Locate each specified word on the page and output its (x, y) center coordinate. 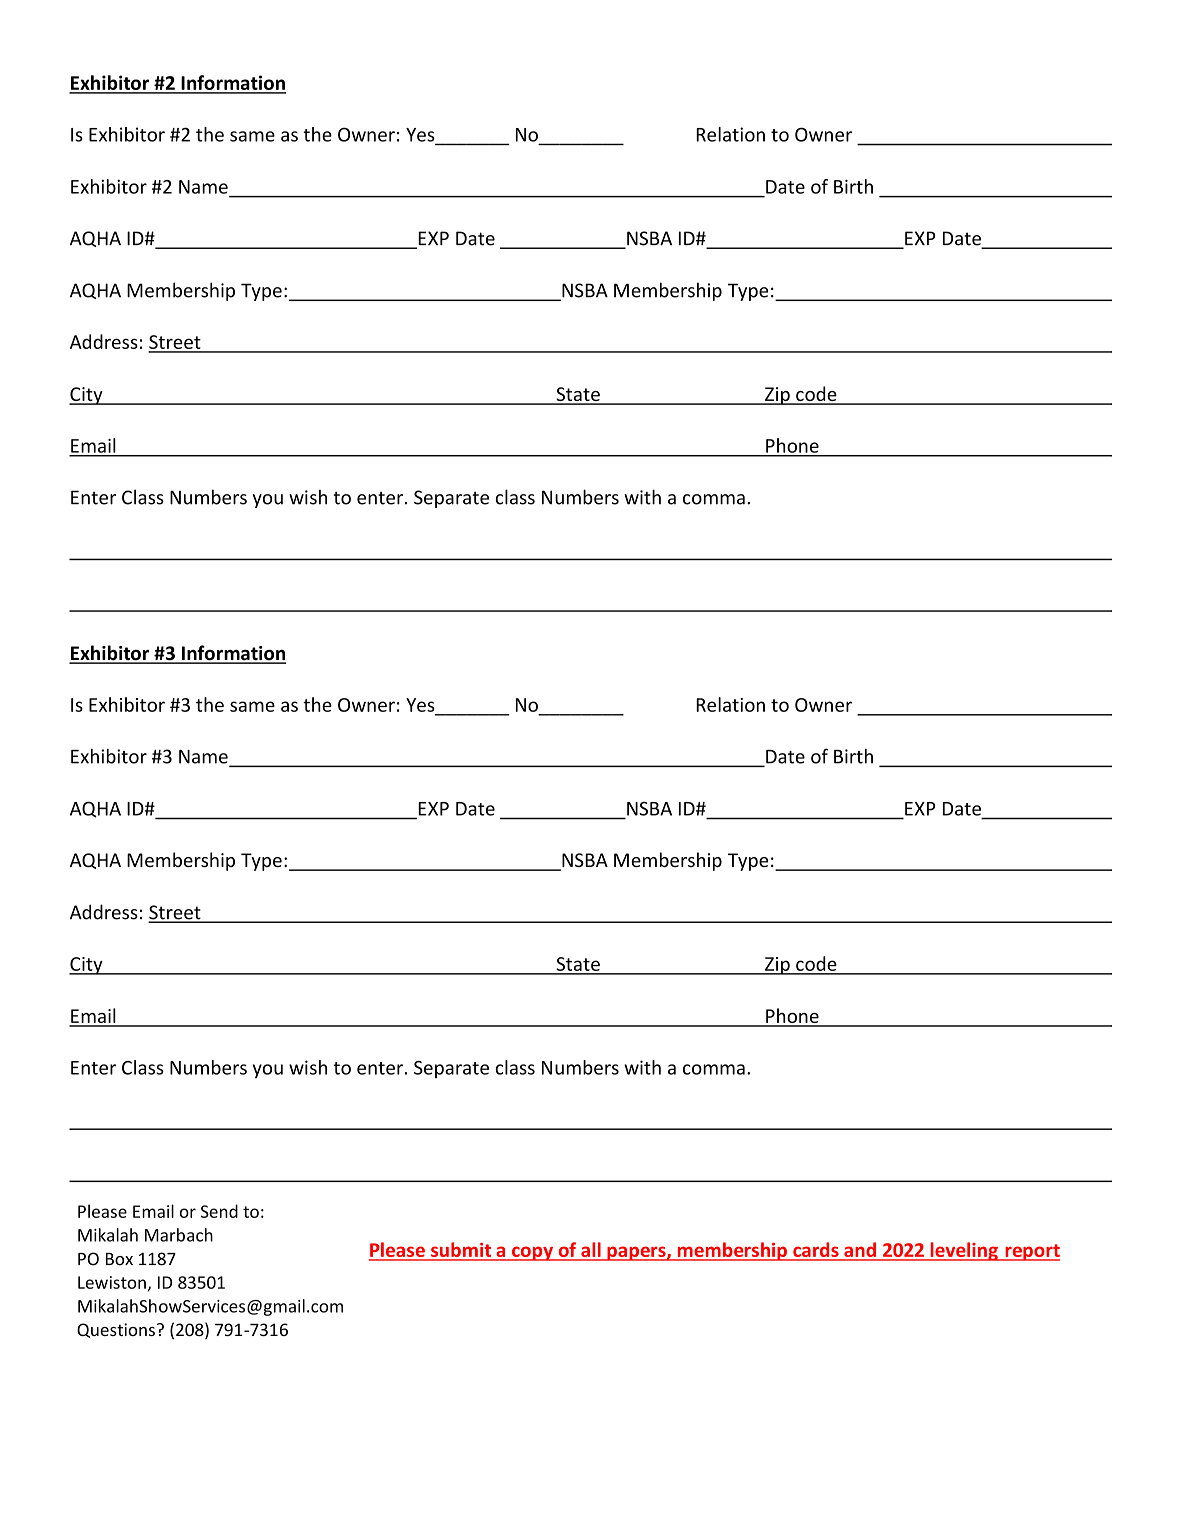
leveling (964, 1251)
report (1031, 1252)
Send (219, 1211)
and (860, 1251)
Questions (116, 1330)
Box (119, 1259)
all (591, 1251)
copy (532, 1253)
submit (461, 1251)
